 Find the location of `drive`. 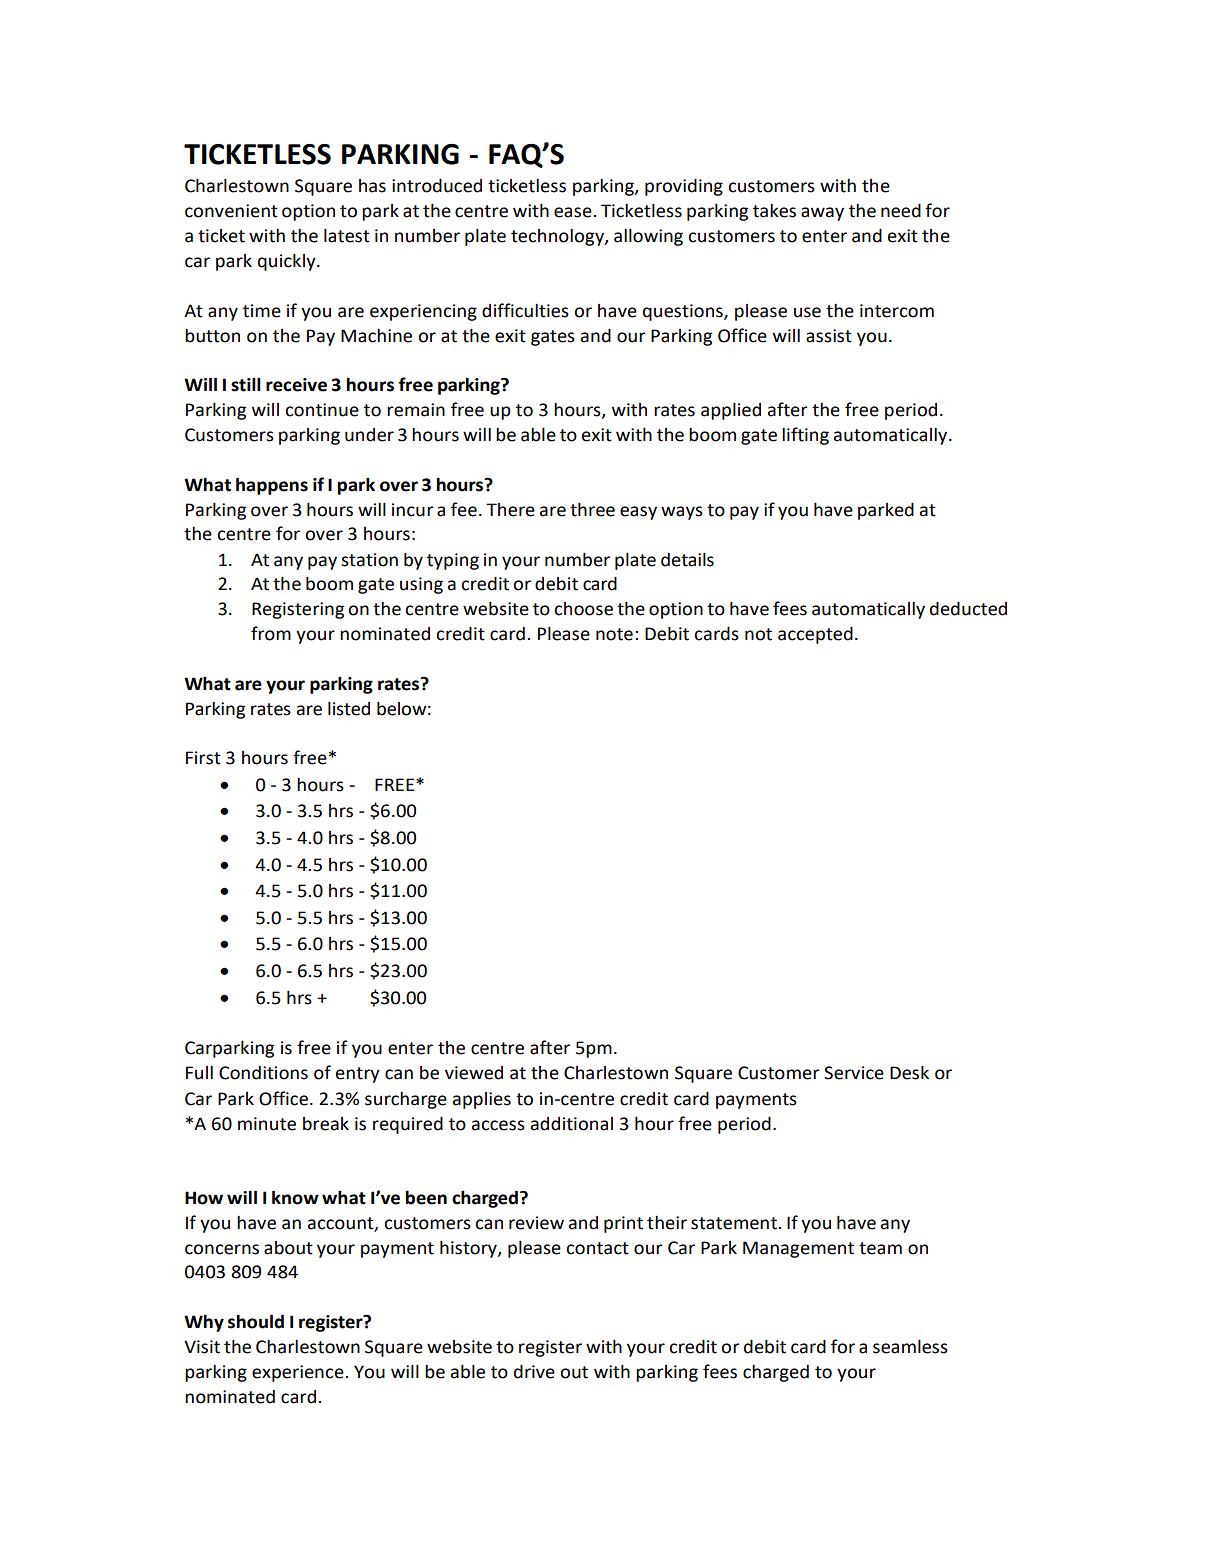

drive is located at coordinates (534, 1372).
